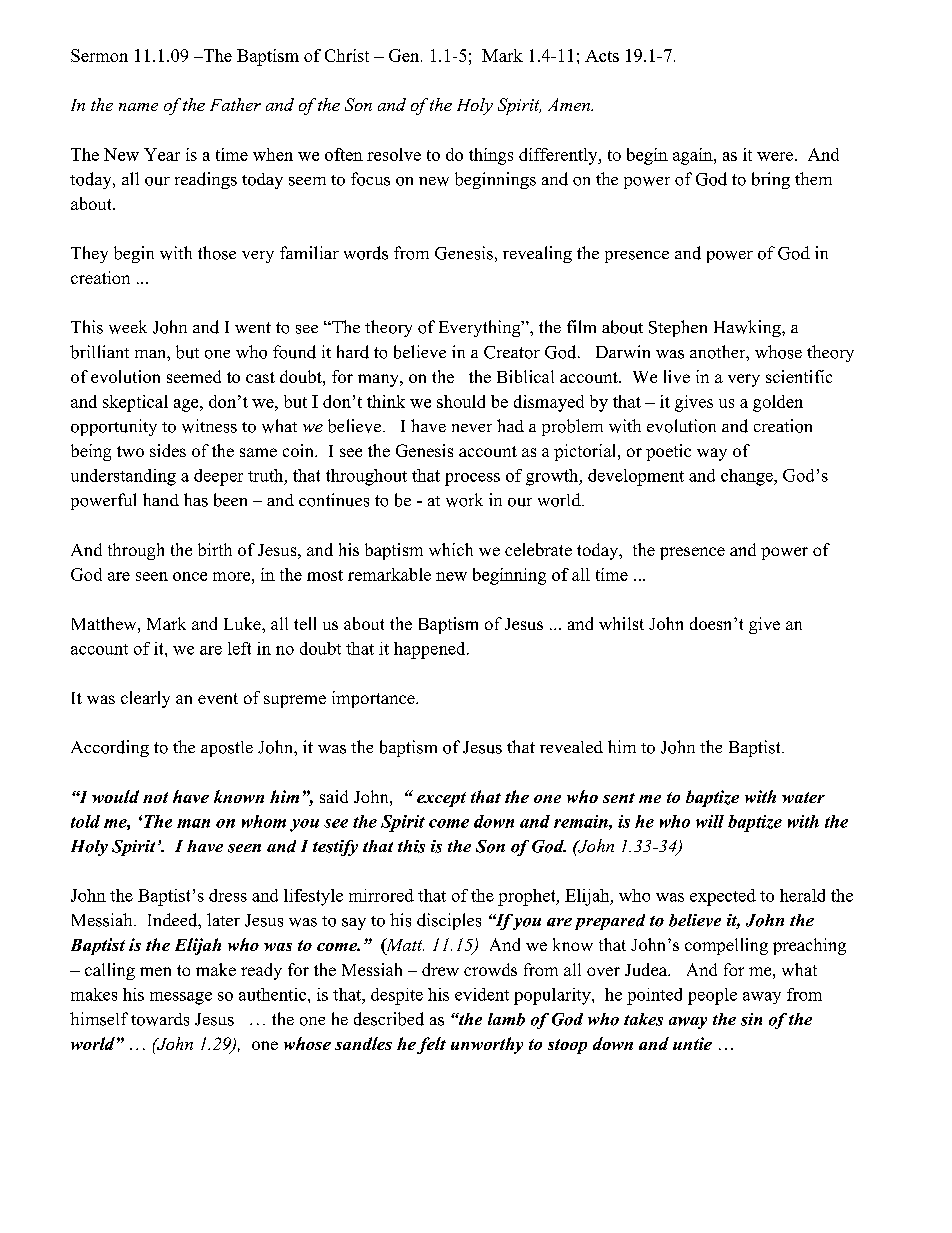 Image resolution: width=952 pixels, height=1233 pixels. Describe the element at coordinates (160, 1019) in the image. I see `towards` at that location.
